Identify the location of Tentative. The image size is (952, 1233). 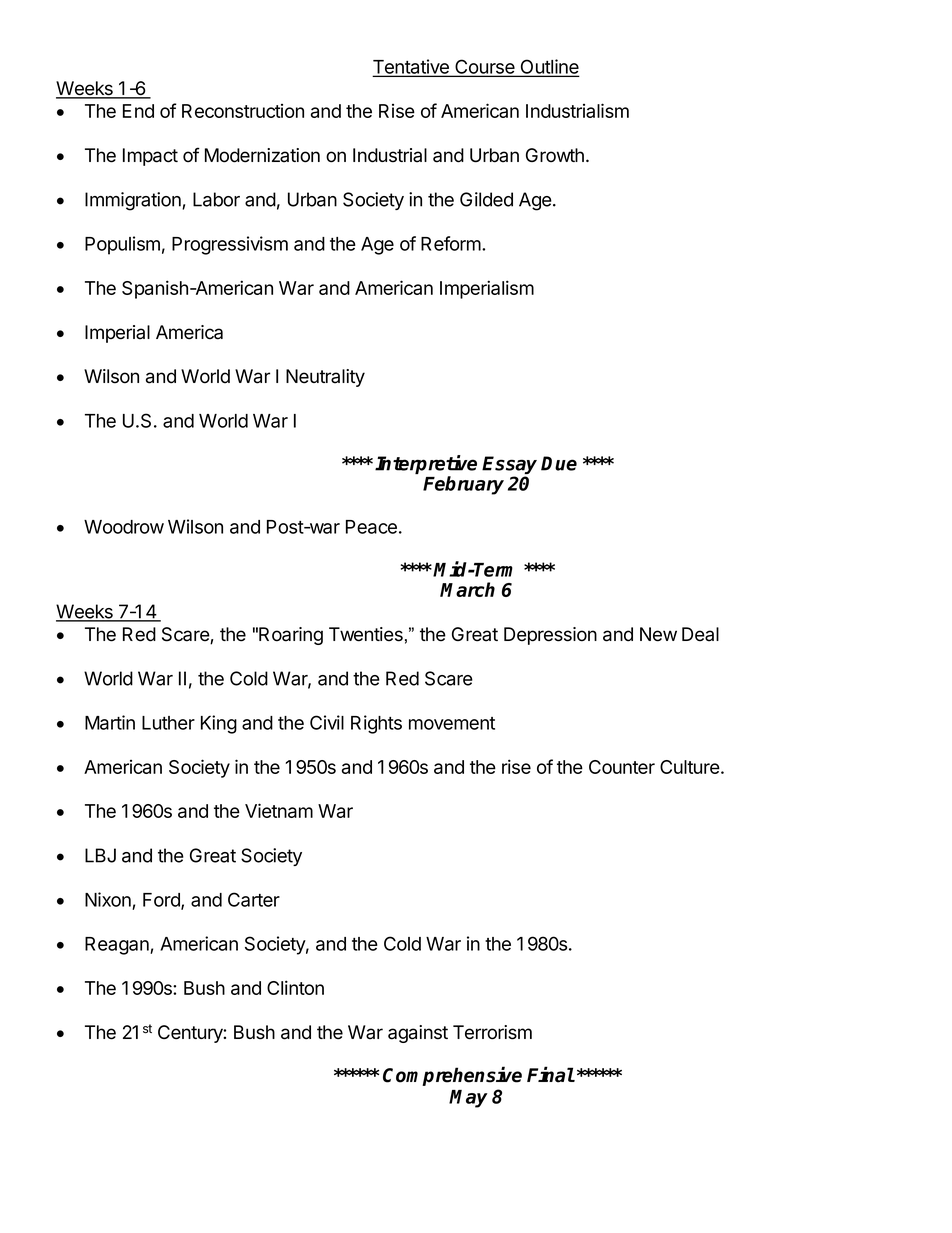
(412, 67).
